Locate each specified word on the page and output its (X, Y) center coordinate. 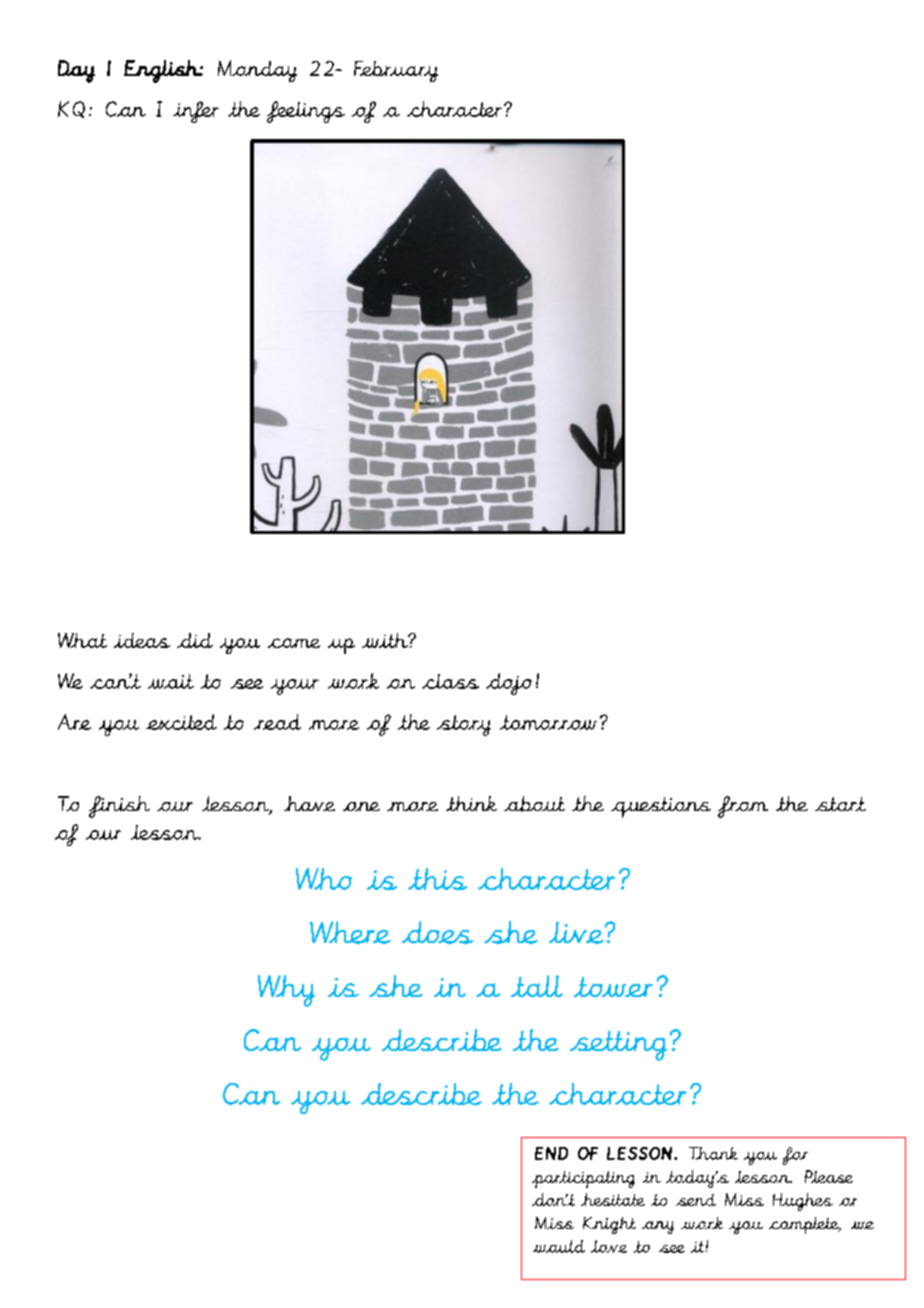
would (559, 1246)
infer (196, 112)
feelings (306, 112)
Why (286, 991)
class (450, 681)
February (396, 71)
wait (171, 681)
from (743, 807)
